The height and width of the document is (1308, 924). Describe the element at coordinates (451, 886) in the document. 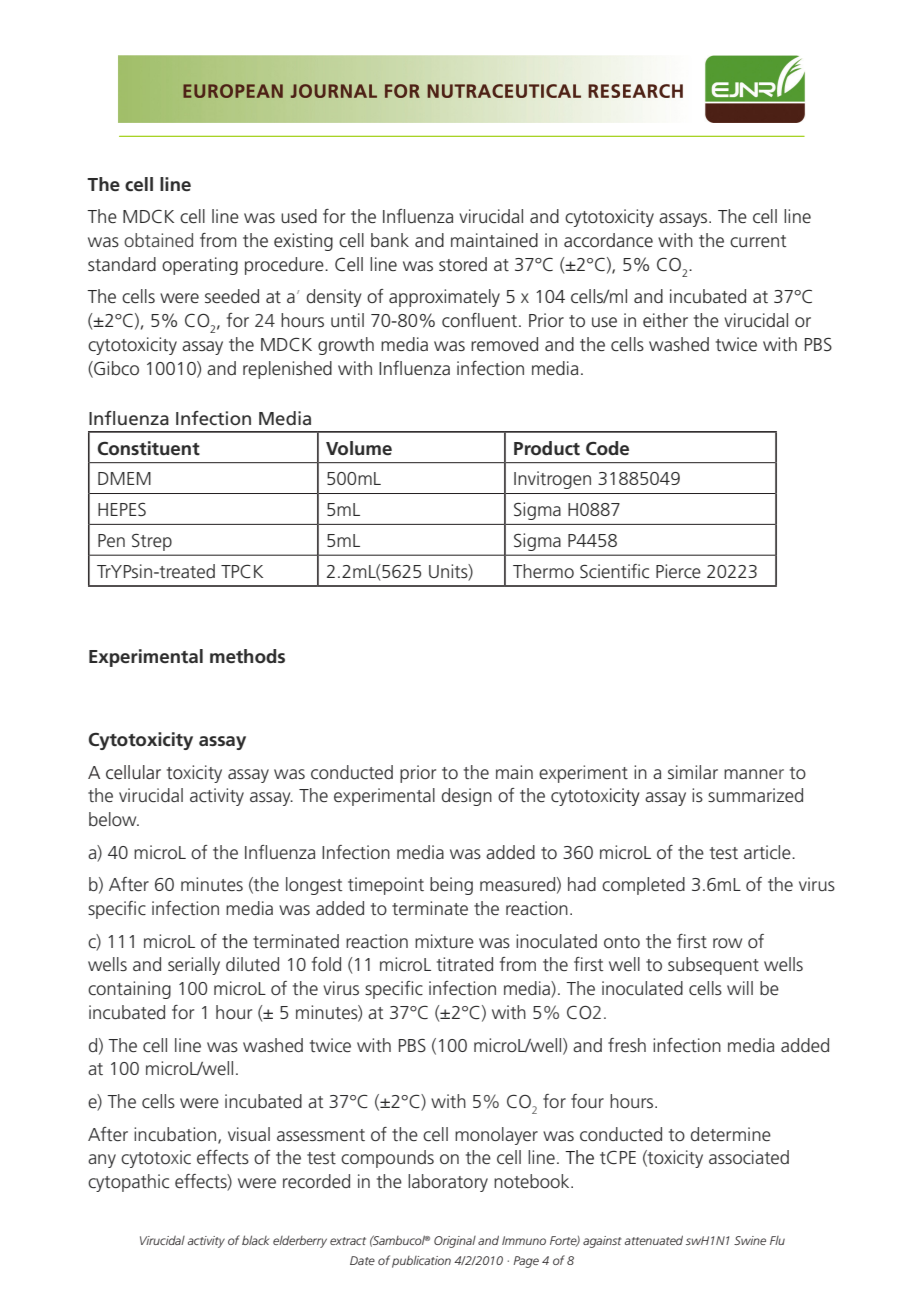

I see `being` at that location.
